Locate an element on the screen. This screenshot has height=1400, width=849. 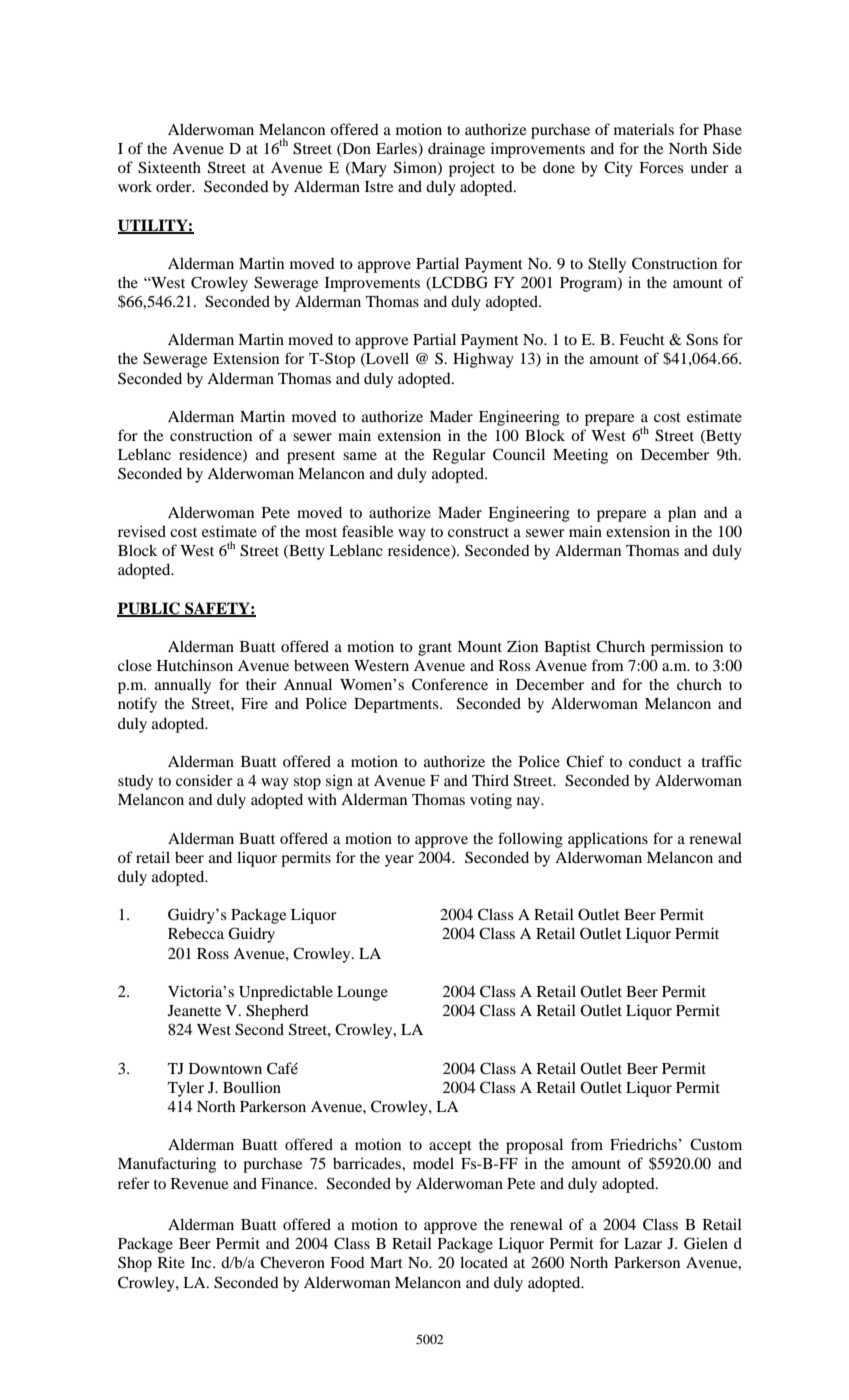
drainage is located at coordinates (456, 150).
